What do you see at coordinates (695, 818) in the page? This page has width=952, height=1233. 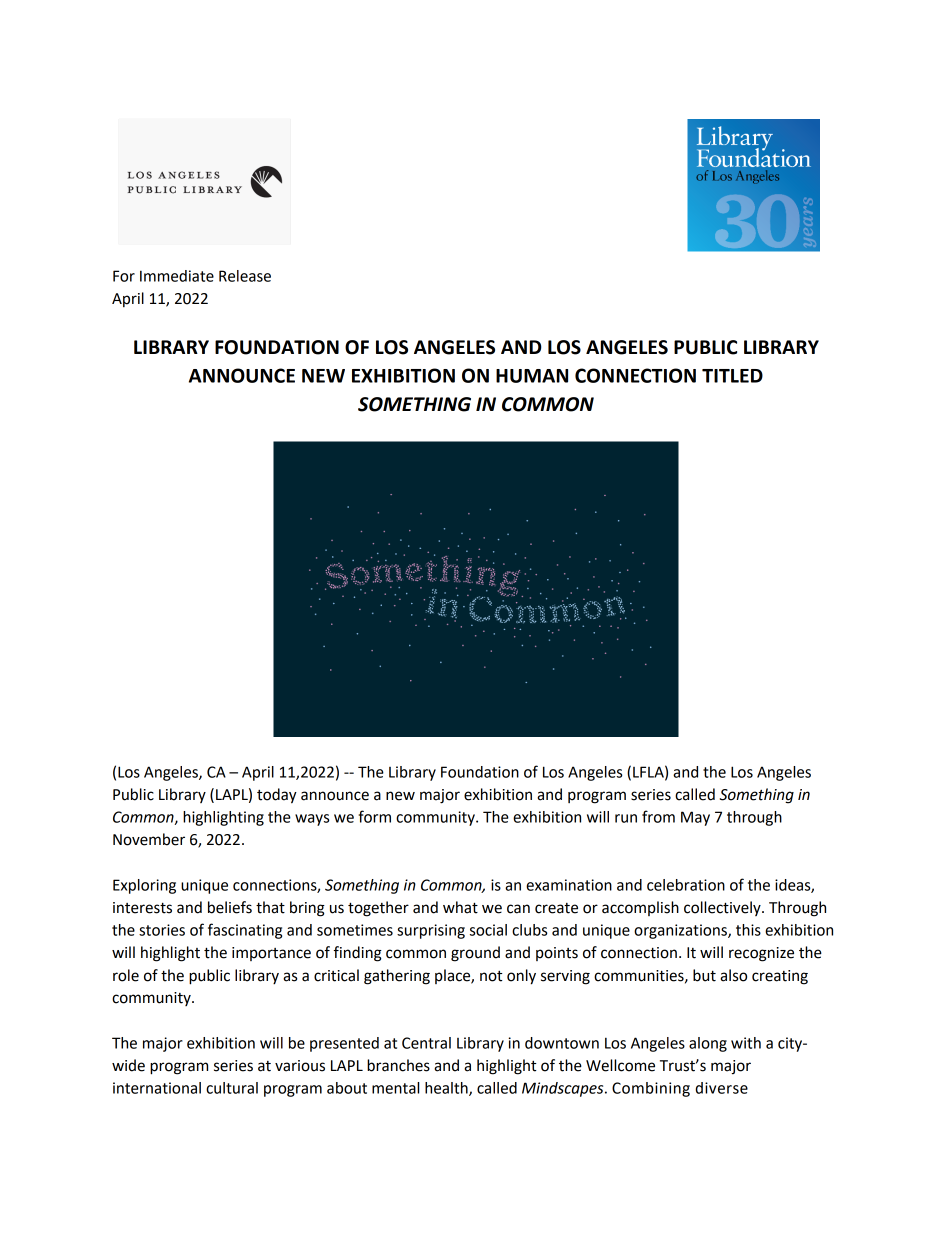 I see `May` at bounding box center [695, 818].
